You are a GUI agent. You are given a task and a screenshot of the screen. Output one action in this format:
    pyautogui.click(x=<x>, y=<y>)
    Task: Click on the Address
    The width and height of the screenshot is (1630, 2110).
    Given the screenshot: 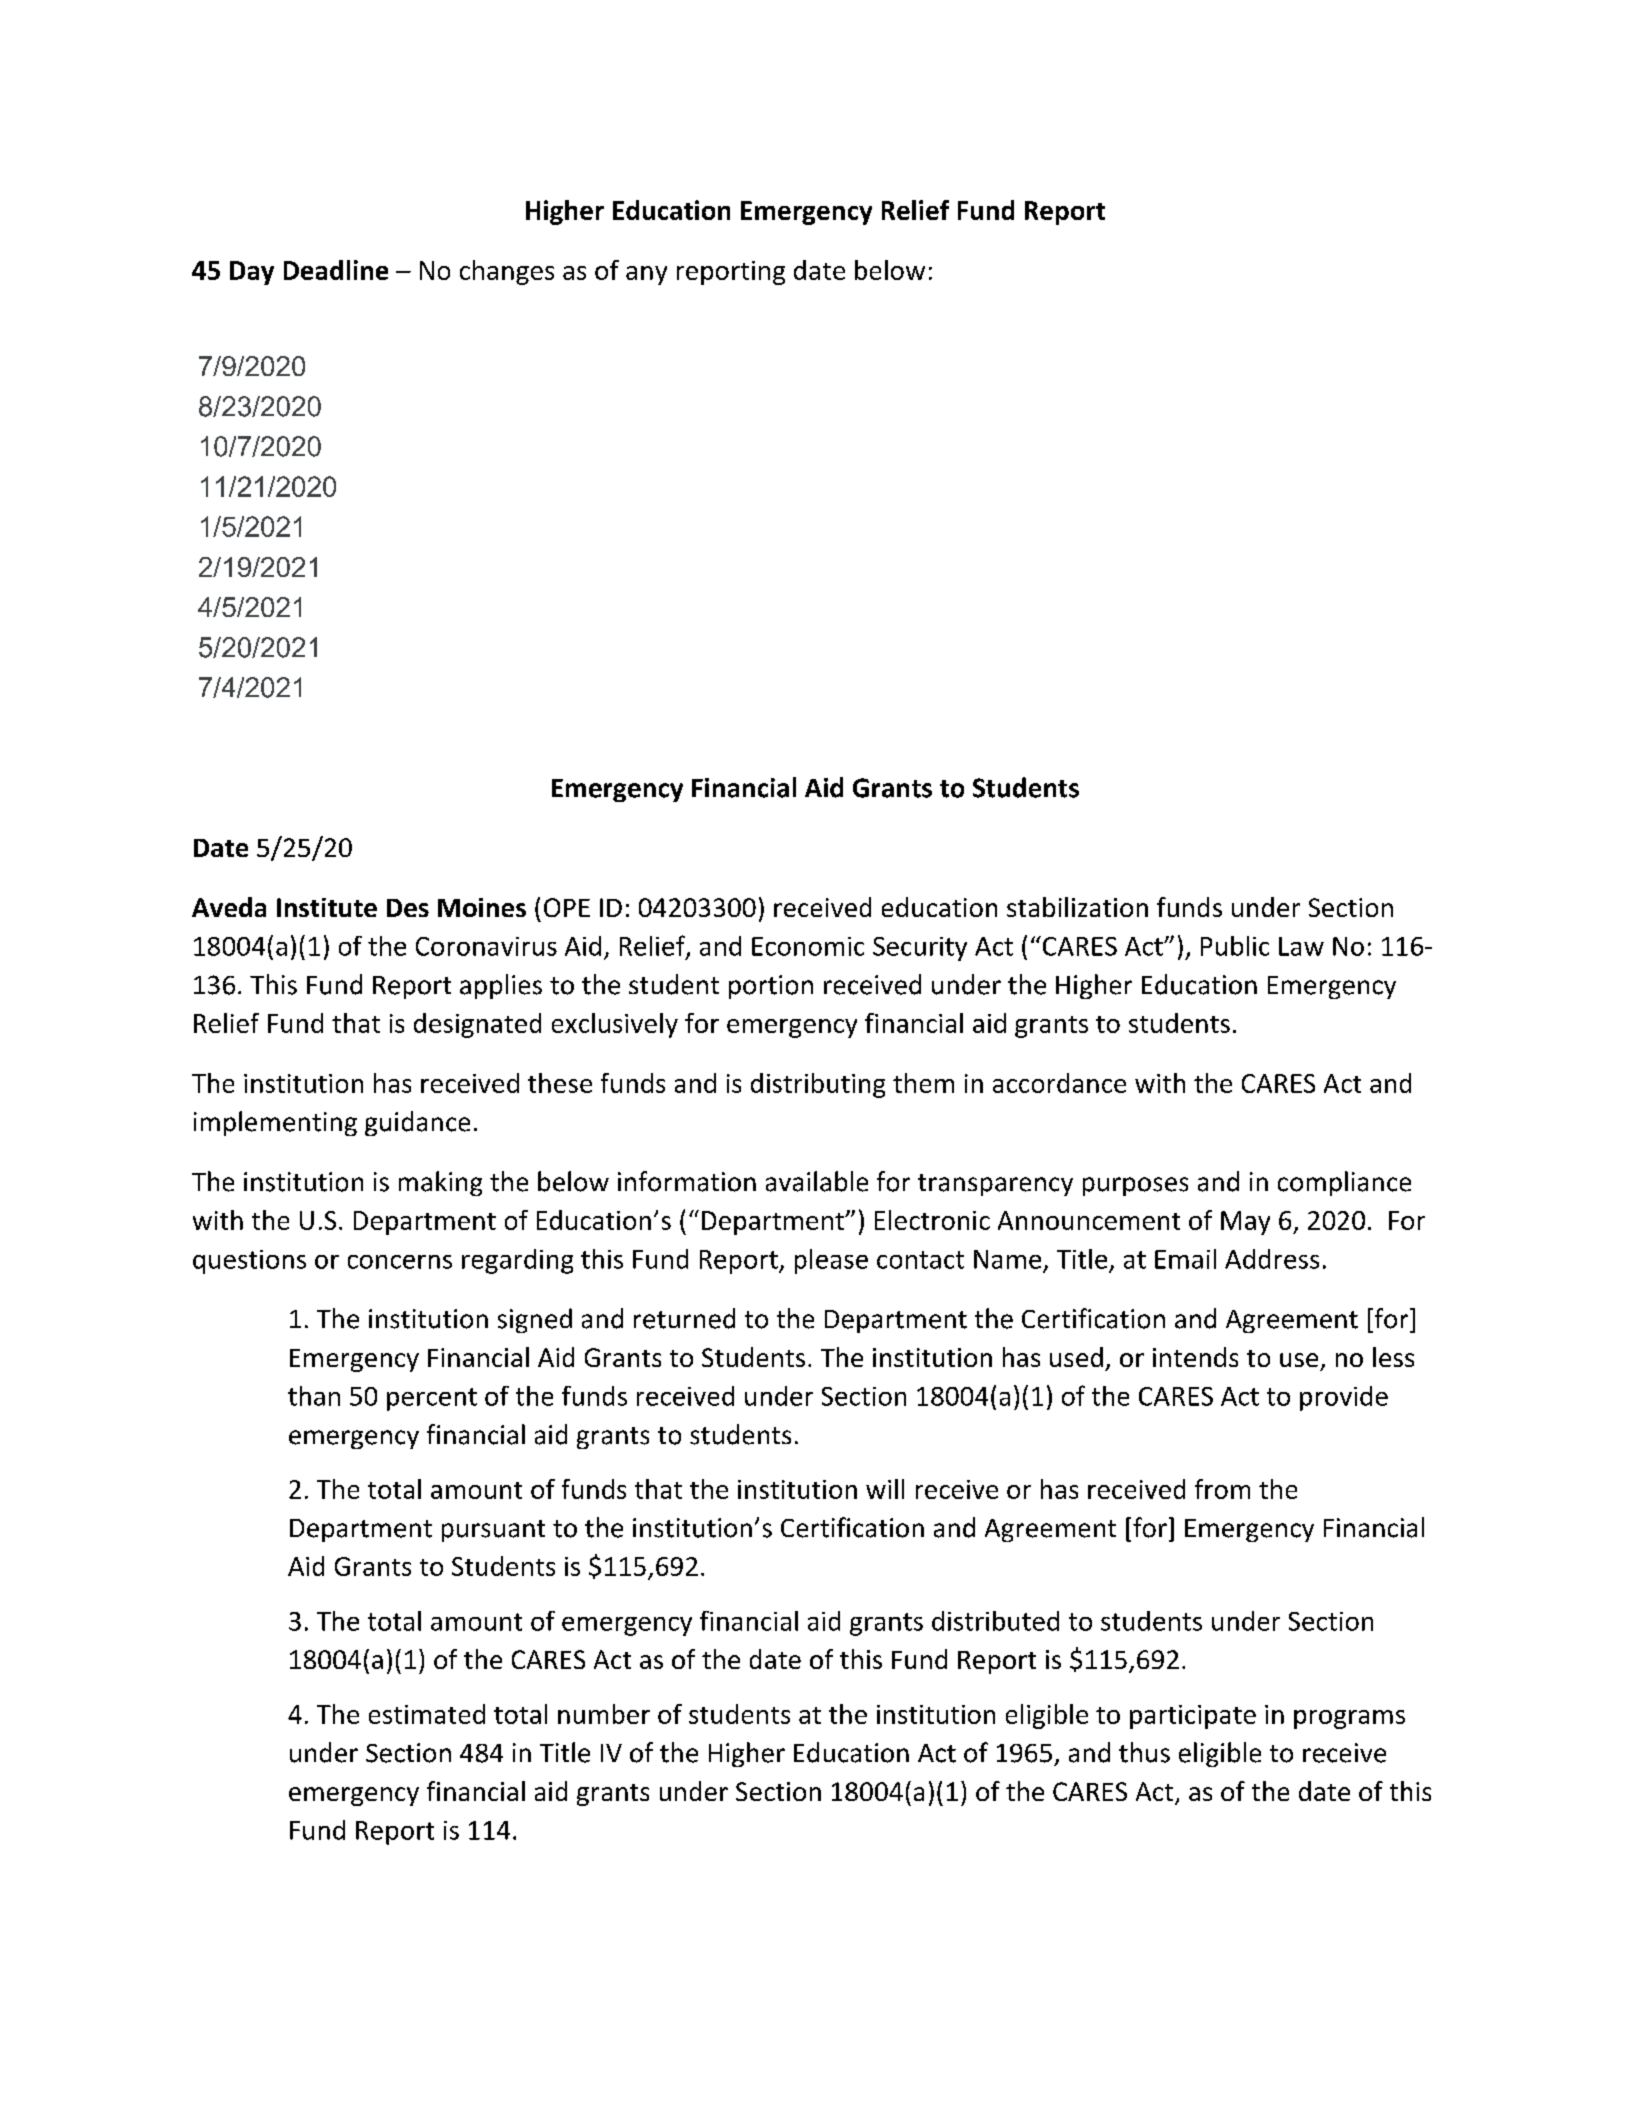 What is the action you would take?
    pyautogui.click(x=1272, y=1259)
